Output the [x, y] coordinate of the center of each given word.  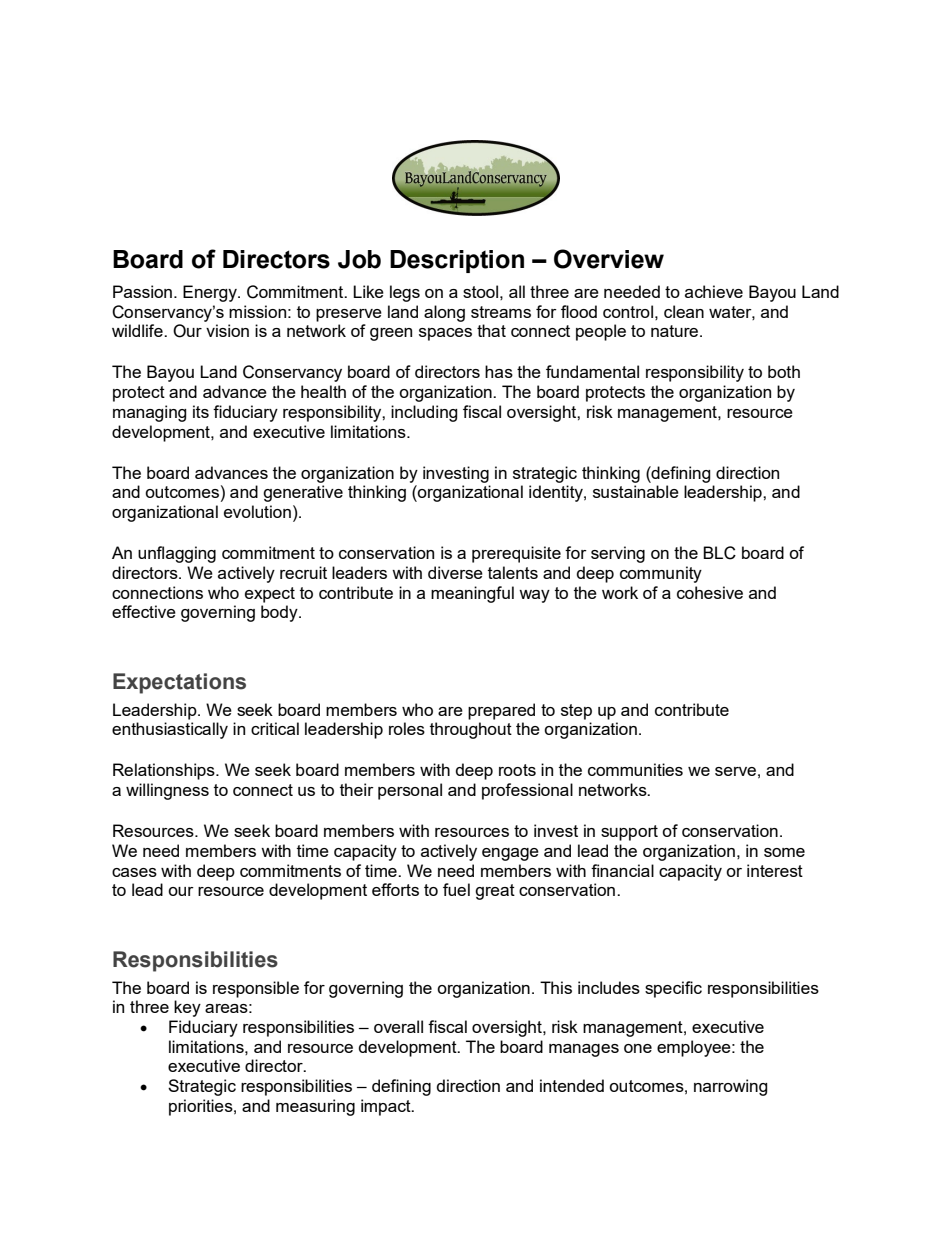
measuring [315, 1107]
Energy [211, 293]
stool [480, 291]
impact [387, 1107]
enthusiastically [170, 730]
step [576, 712]
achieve [714, 291]
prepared [501, 711]
